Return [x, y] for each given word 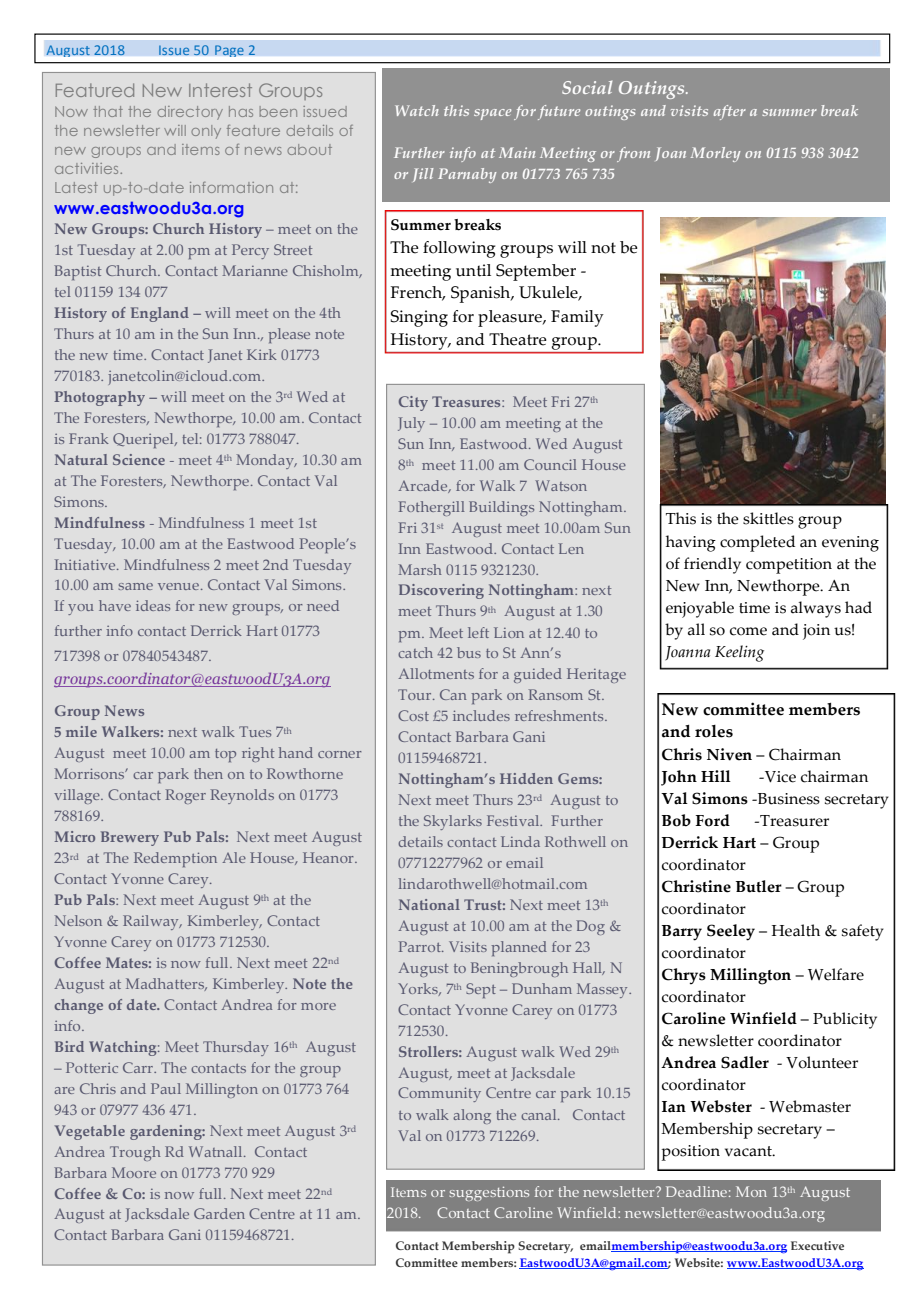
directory [190, 113]
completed [757, 543]
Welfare [836, 974]
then [208, 773]
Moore [134, 1172]
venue [180, 586]
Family [577, 318]
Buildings [501, 508]
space [492, 114]
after [730, 112]
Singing [419, 318]
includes [481, 715]
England [160, 314]
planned [519, 948]
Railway [152, 922]
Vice [779, 777]
